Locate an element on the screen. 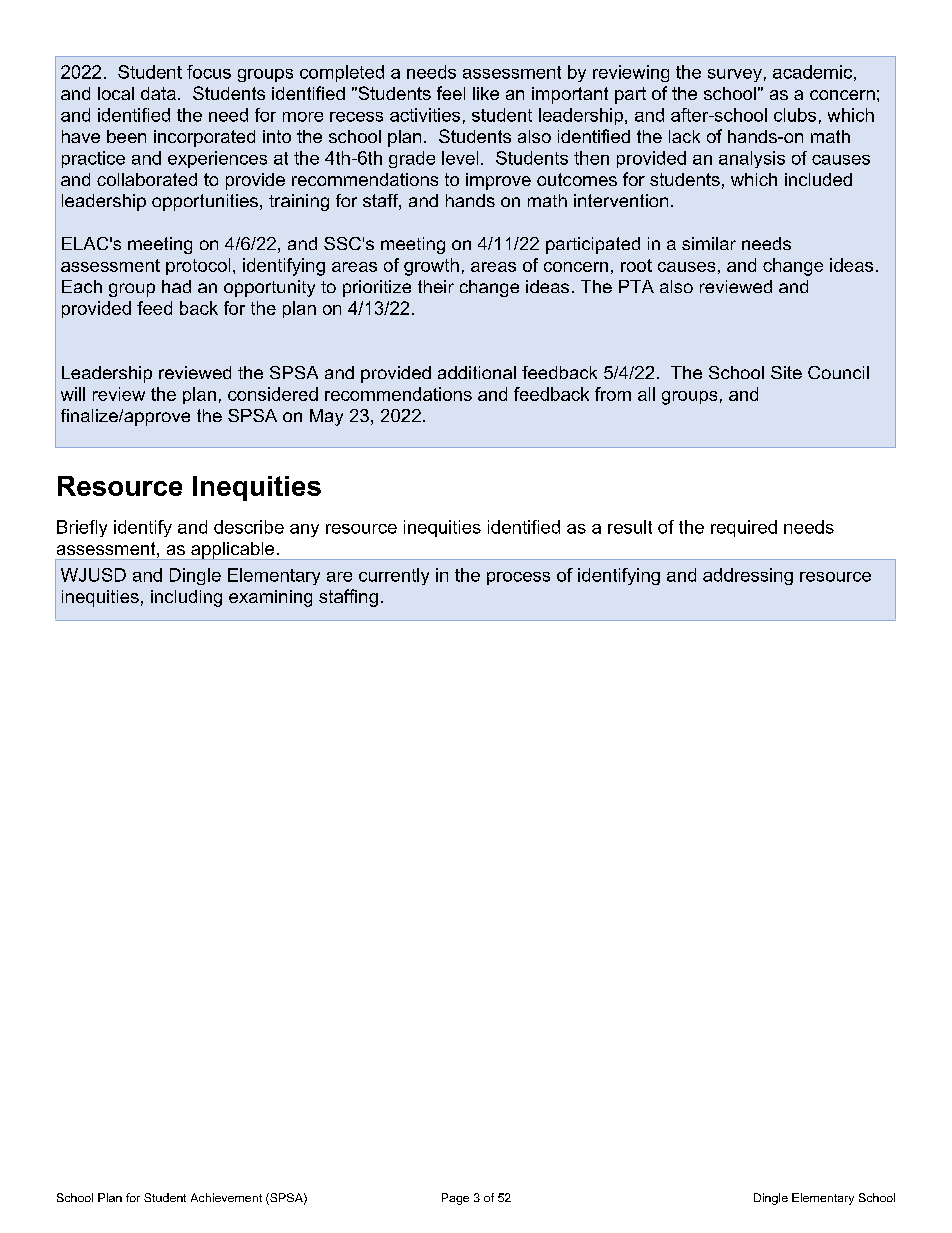  process is located at coordinates (518, 578).
